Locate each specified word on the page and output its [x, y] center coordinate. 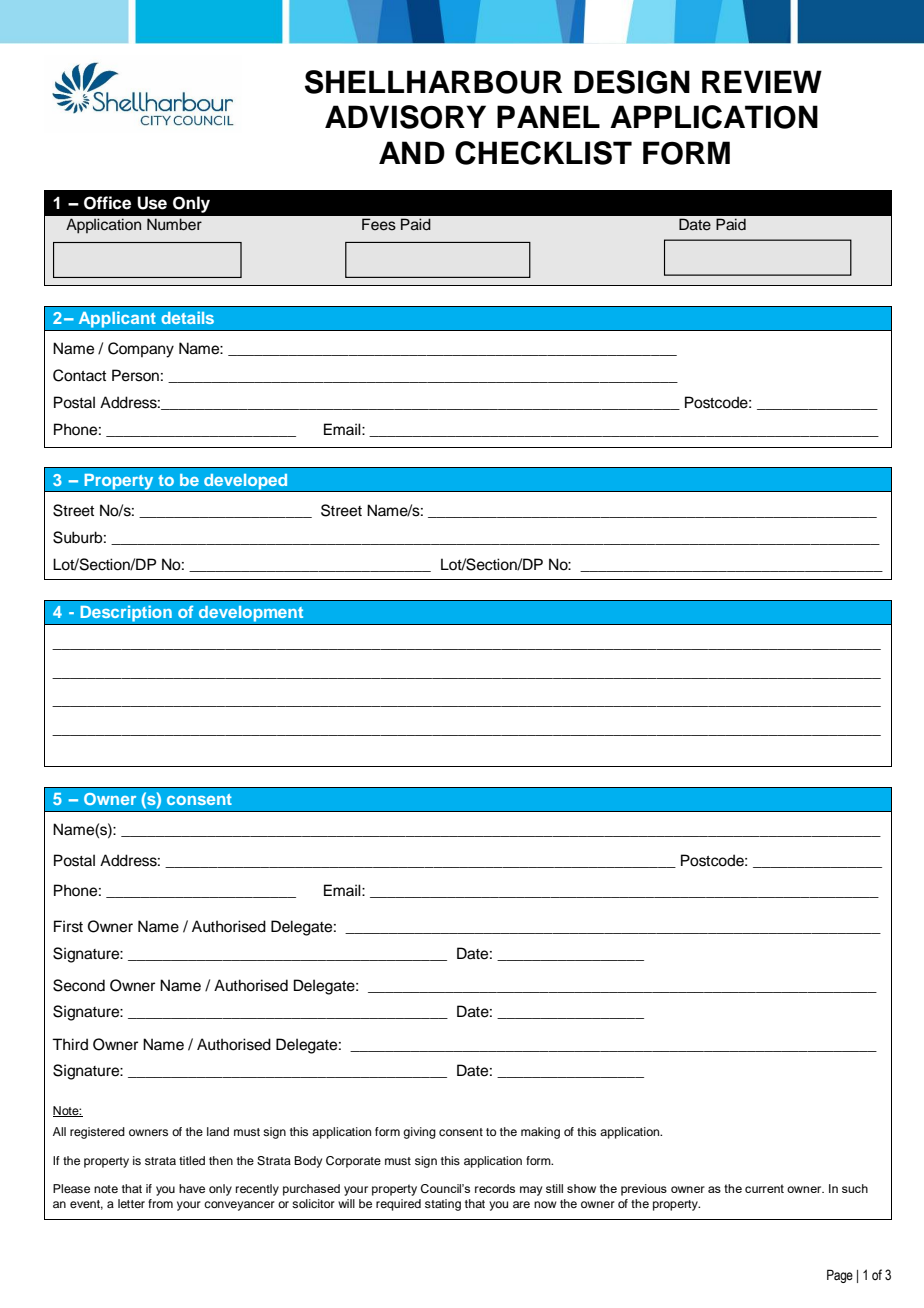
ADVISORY [405, 117]
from [160, 1203]
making [540, 1133]
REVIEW [762, 81]
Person [135, 375]
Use [152, 203]
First [68, 926]
